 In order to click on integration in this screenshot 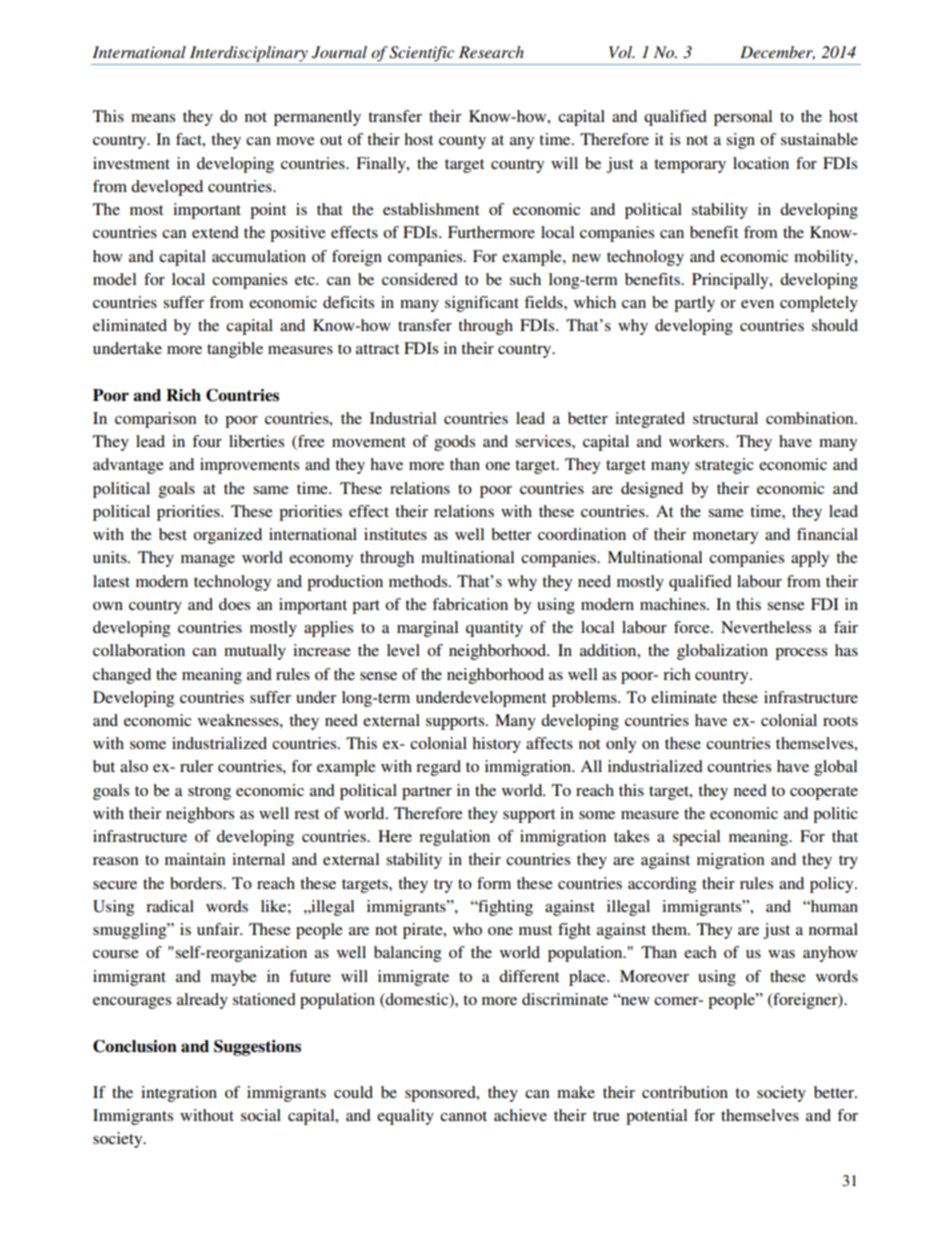, I will do `click(179, 1094)`.
